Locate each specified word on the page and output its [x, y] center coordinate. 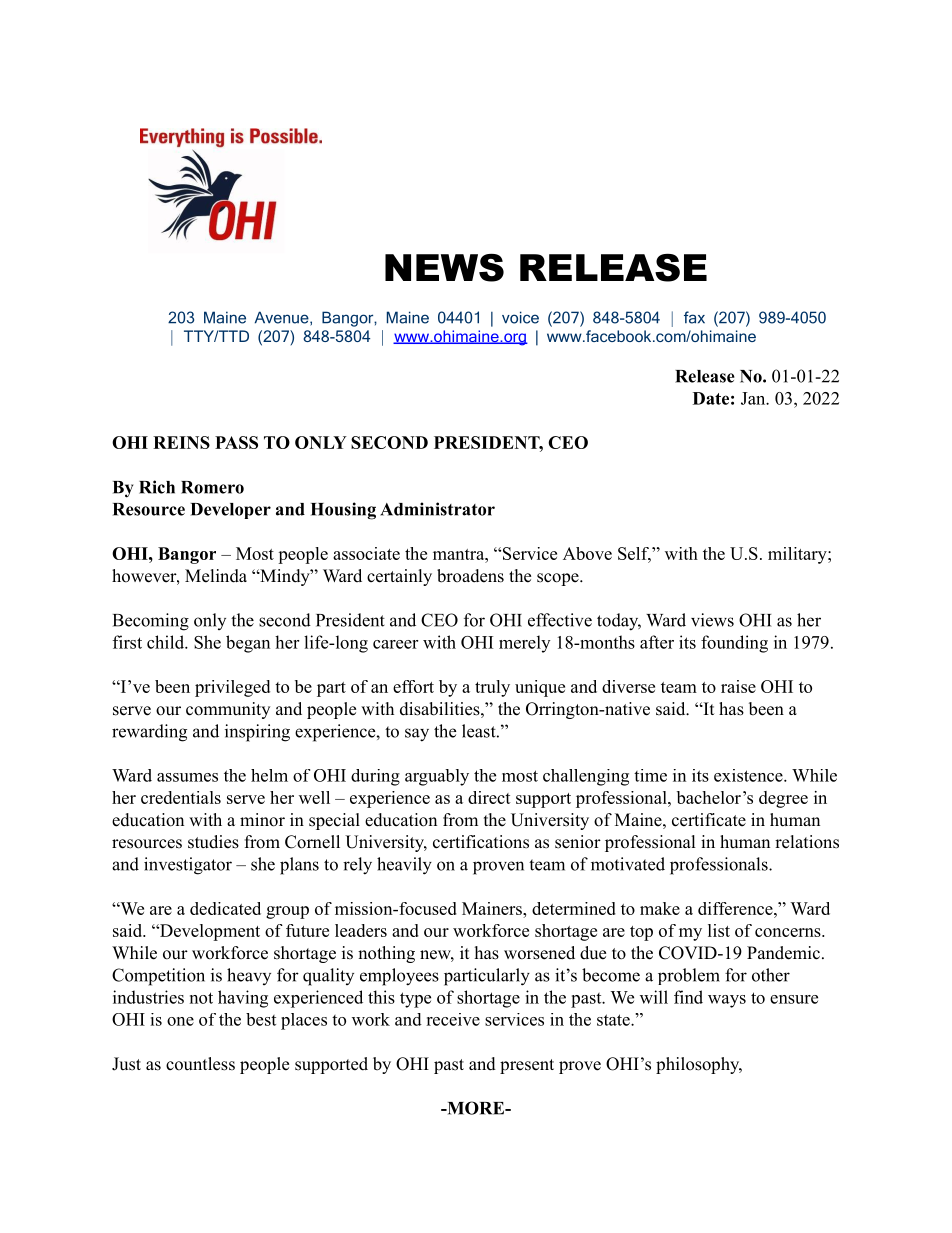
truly [492, 688]
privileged [232, 688]
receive [453, 1019]
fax [694, 317]
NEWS [444, 267]
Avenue [283, 318]
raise [738, 686]
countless [200, 1064]
